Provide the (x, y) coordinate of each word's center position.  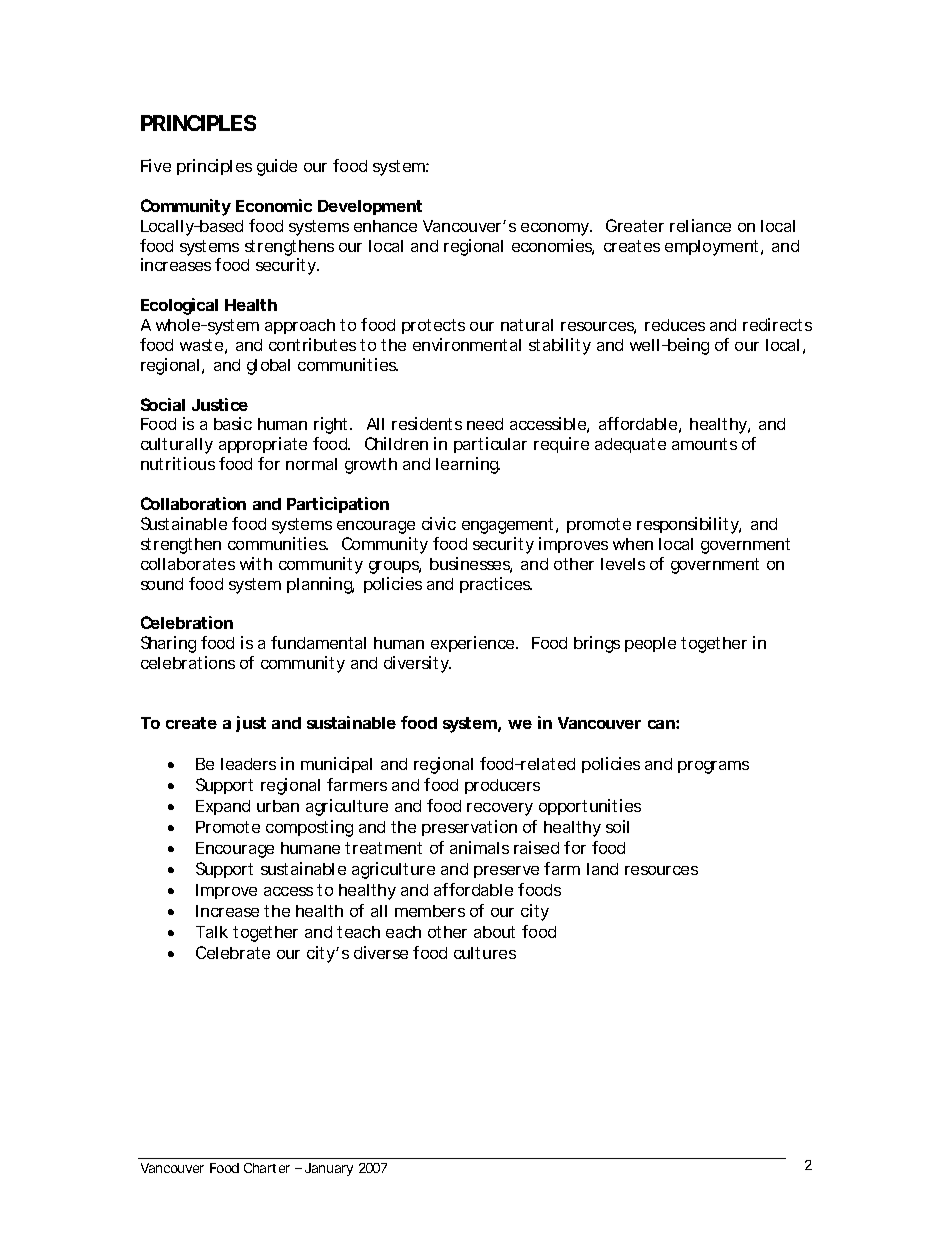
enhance (385, 226)
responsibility (689, 525)
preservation (469, 828)
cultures (485, 953)
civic (439, 523)
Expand (223, 807)
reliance (700, 225)
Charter (267, 1168)
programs (713, 767)
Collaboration (193, 503)
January (329, 1169)
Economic (274, 205)
